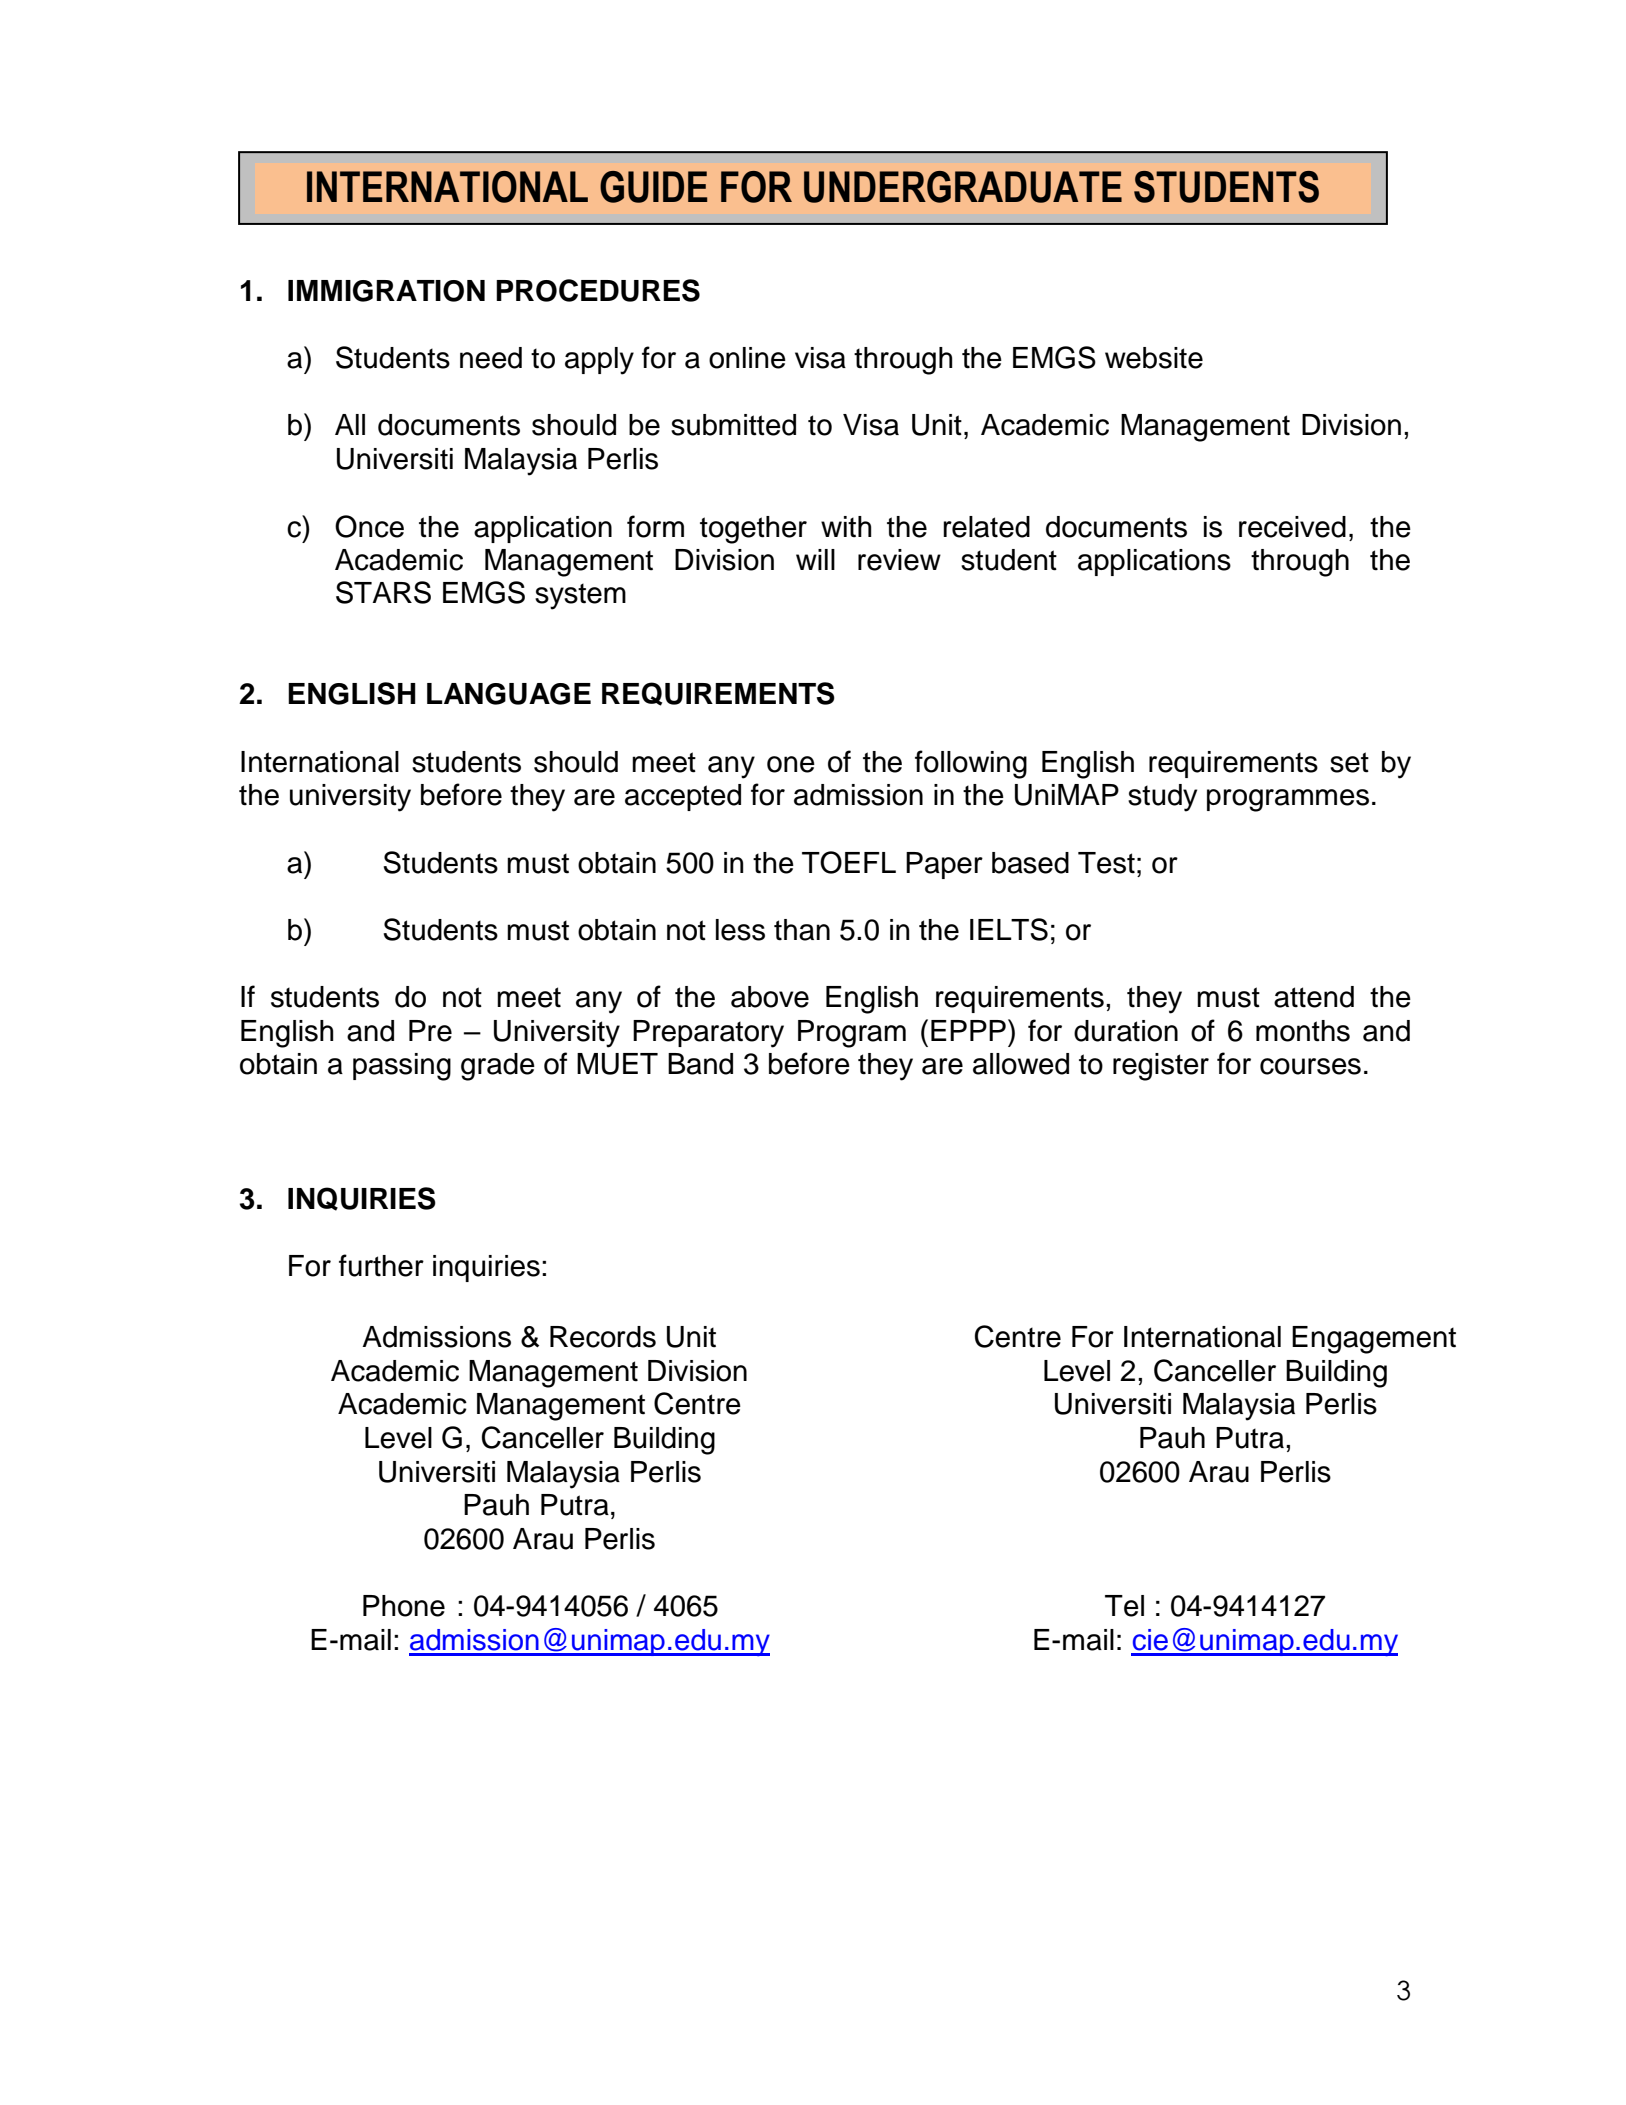  I want to click on website, so click(1154, 358).
